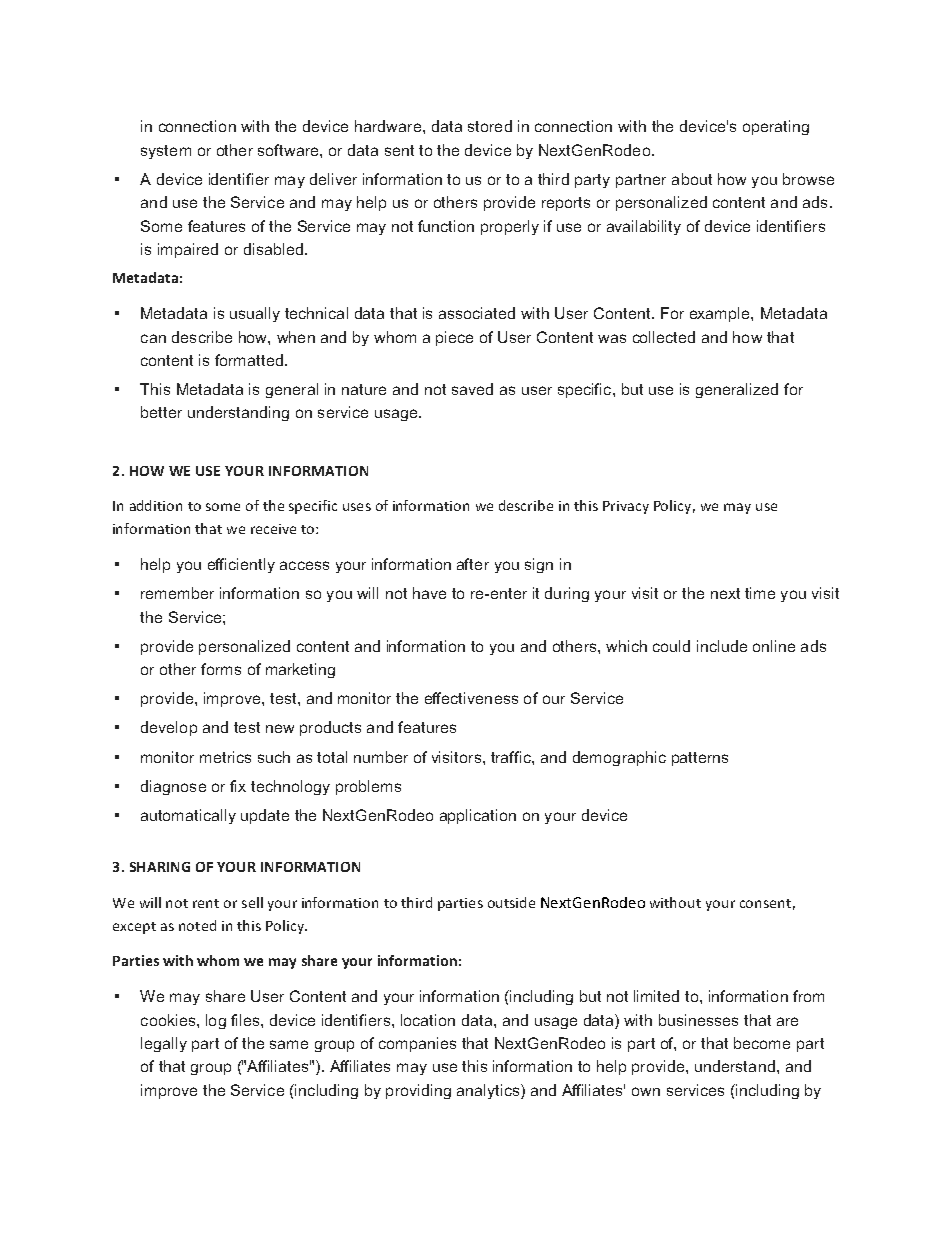  I want to click on time, so click(760, 593).
